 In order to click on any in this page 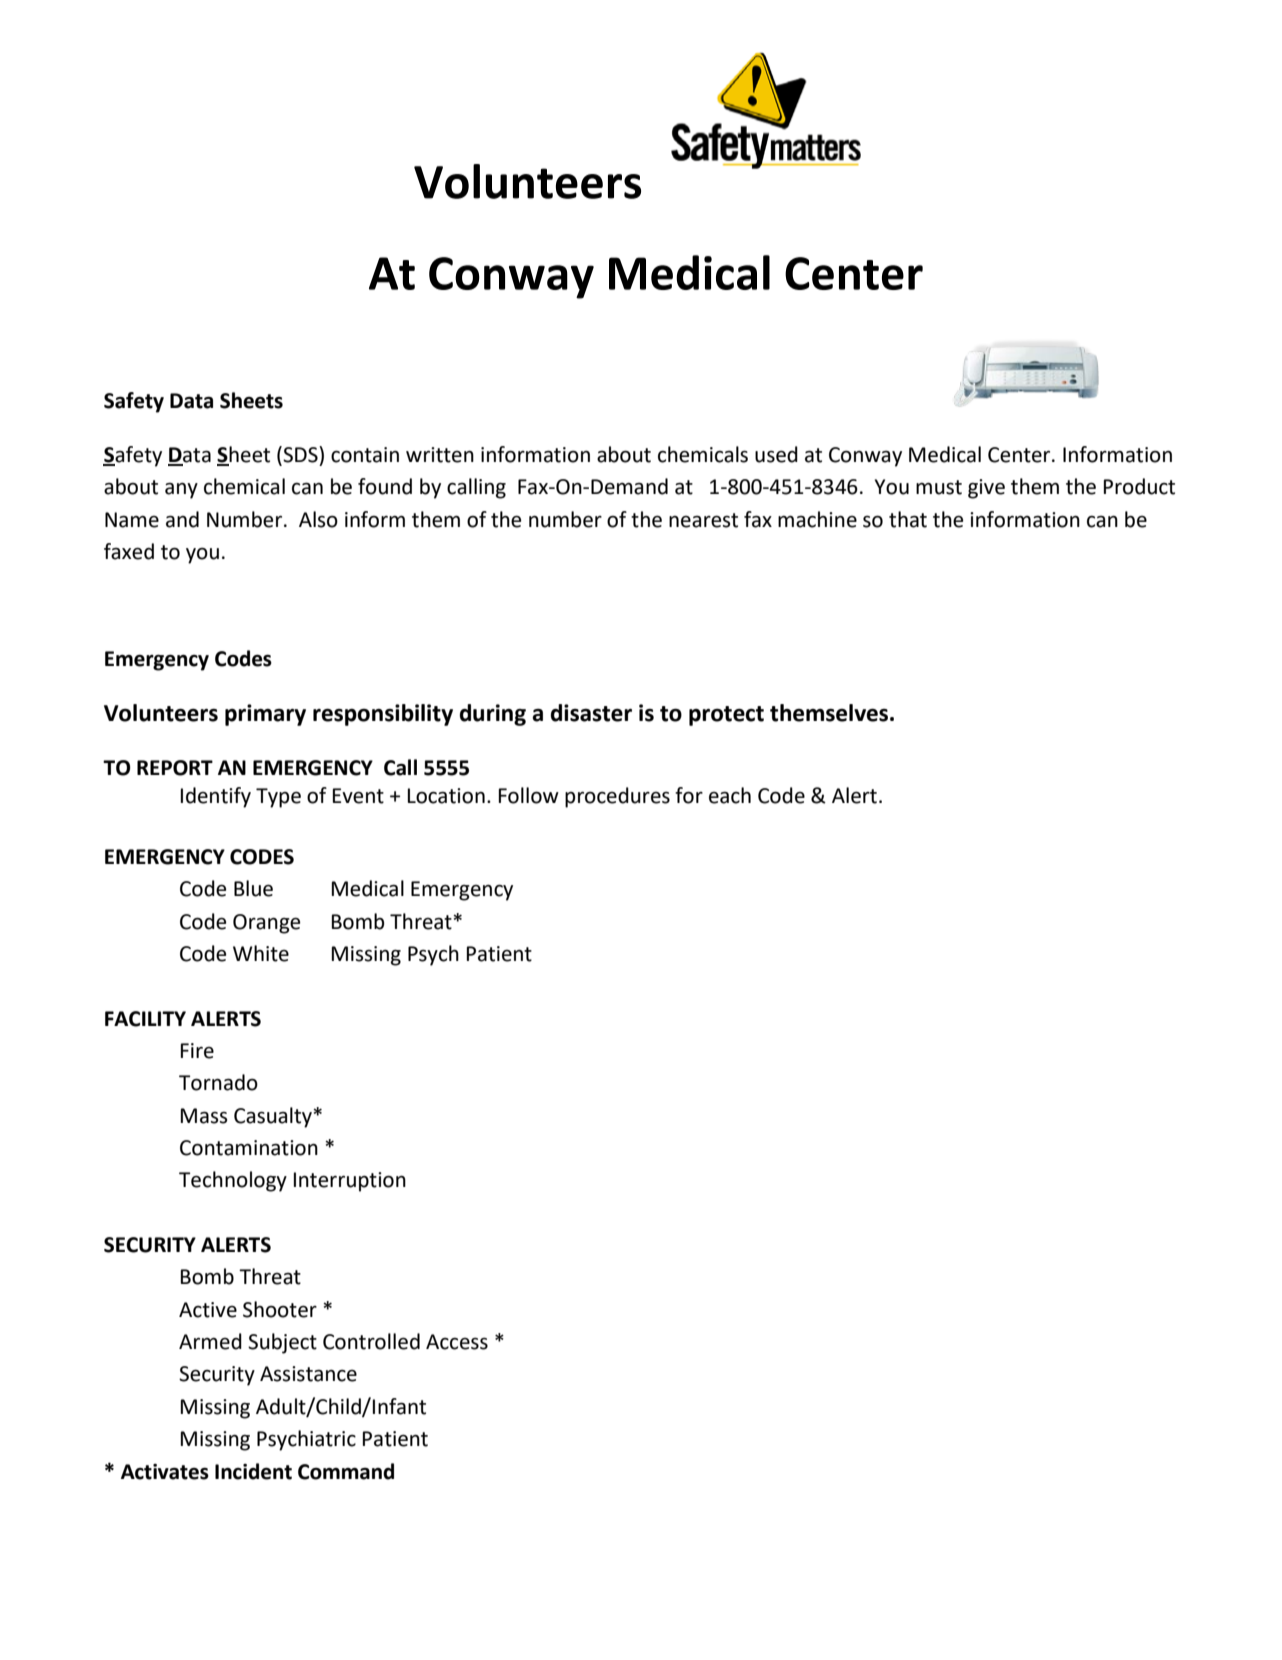, I will do `click(181, 491)`.
